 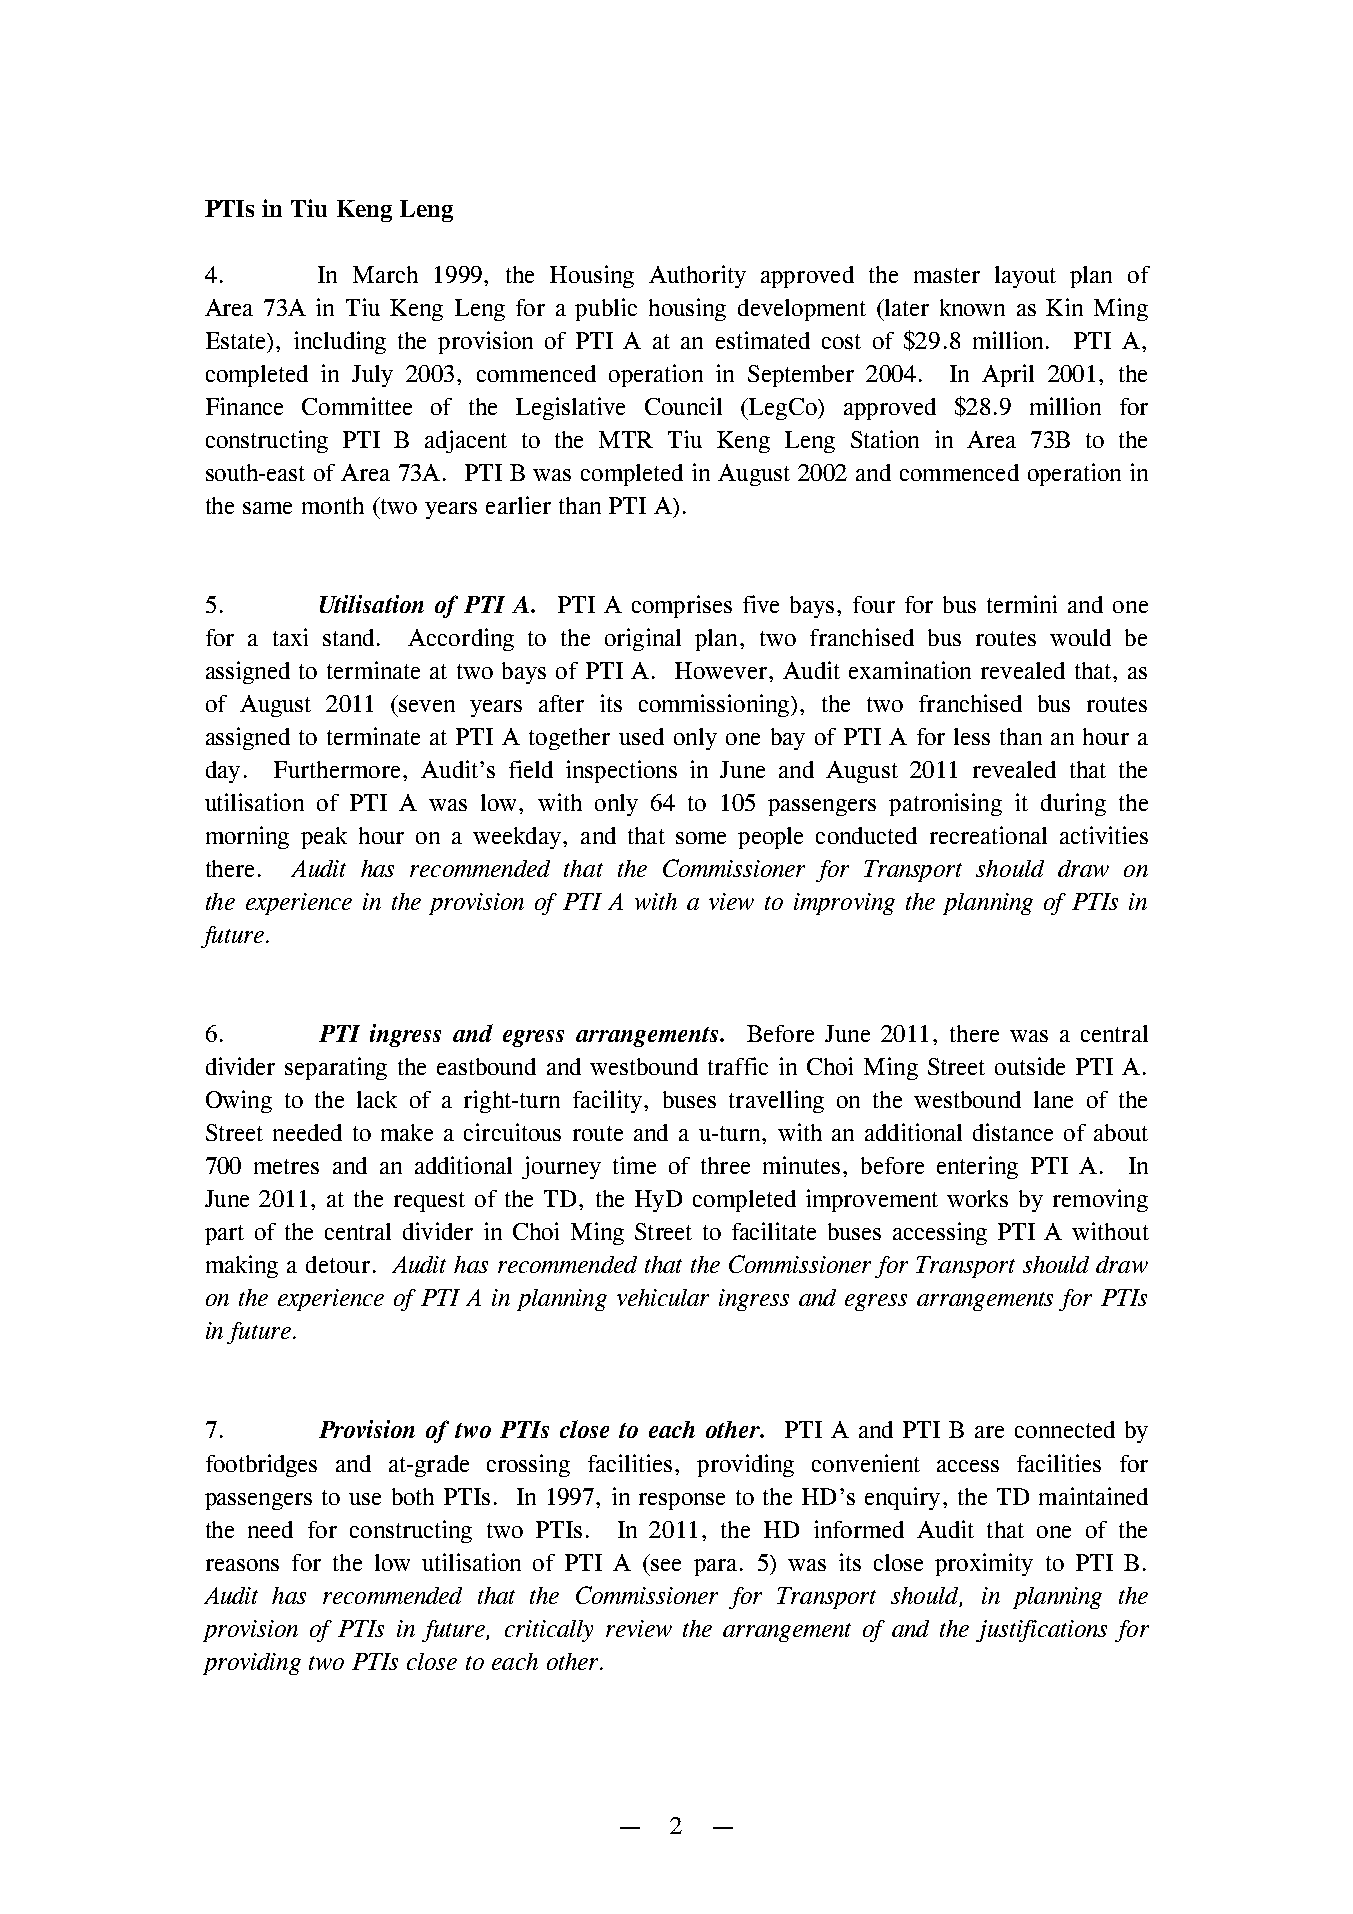 What do you see at coordinates (977, 1198) in the screenshot?
I see `works` at bounding box center [977, 1198].
